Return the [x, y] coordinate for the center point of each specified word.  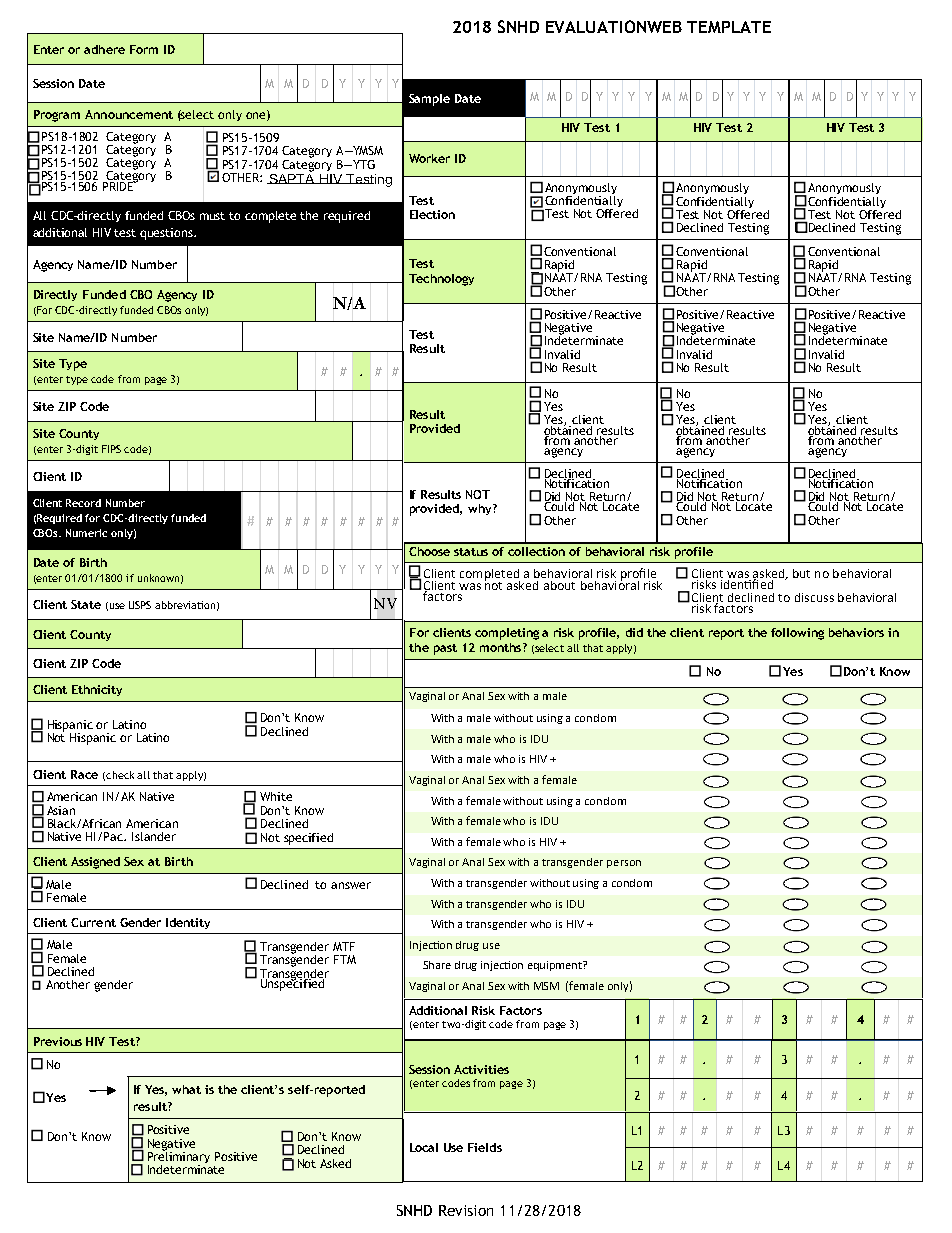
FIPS [111, 449]
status [471, 552]
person [624, 864]
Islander [154, 836]
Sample [429, 100]
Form [144, 49]
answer [351, 885]
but [801, 573]
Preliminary [179, 1157]
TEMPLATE [729, 27]
